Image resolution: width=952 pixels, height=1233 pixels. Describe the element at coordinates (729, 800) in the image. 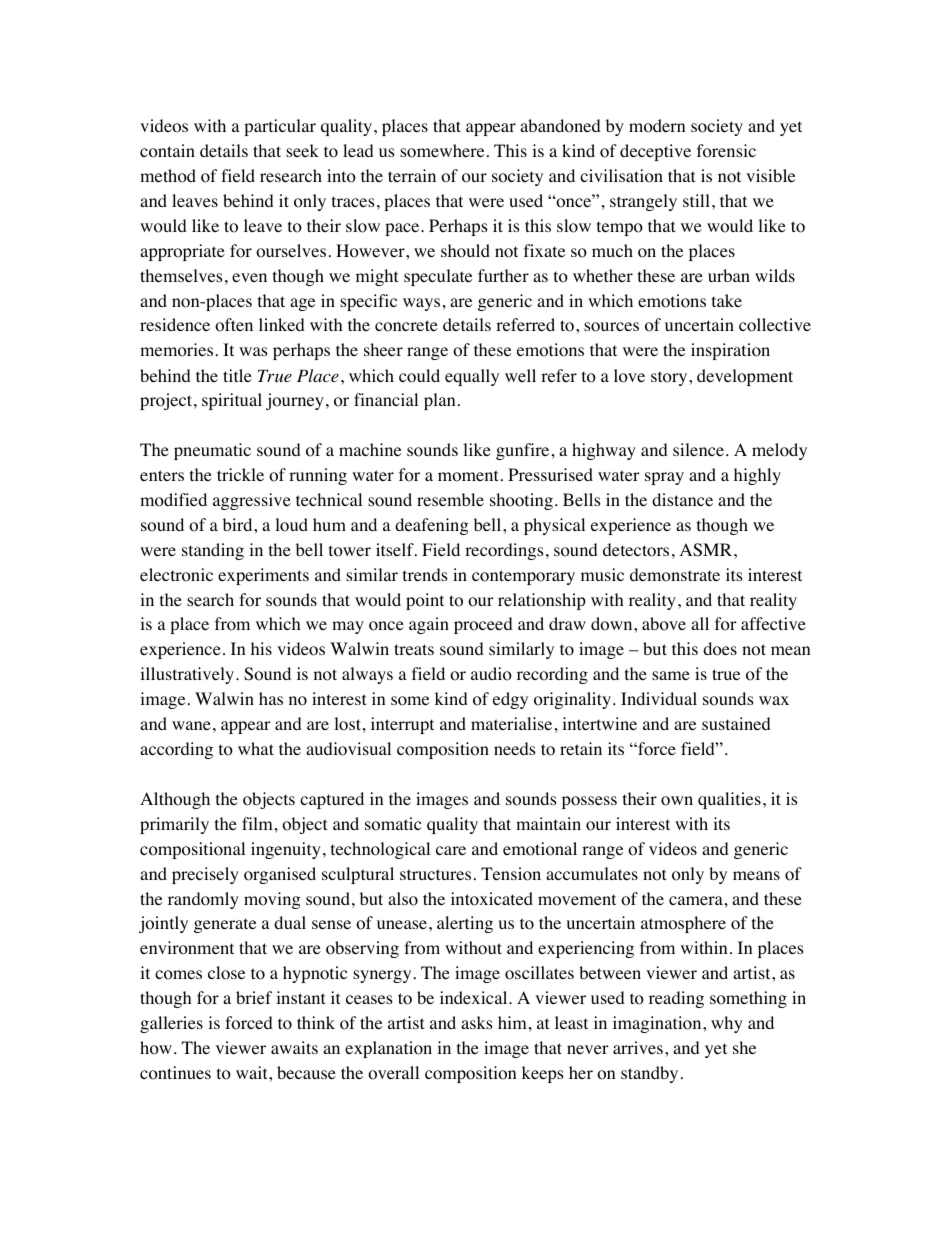

I see `qualities` at that location.
